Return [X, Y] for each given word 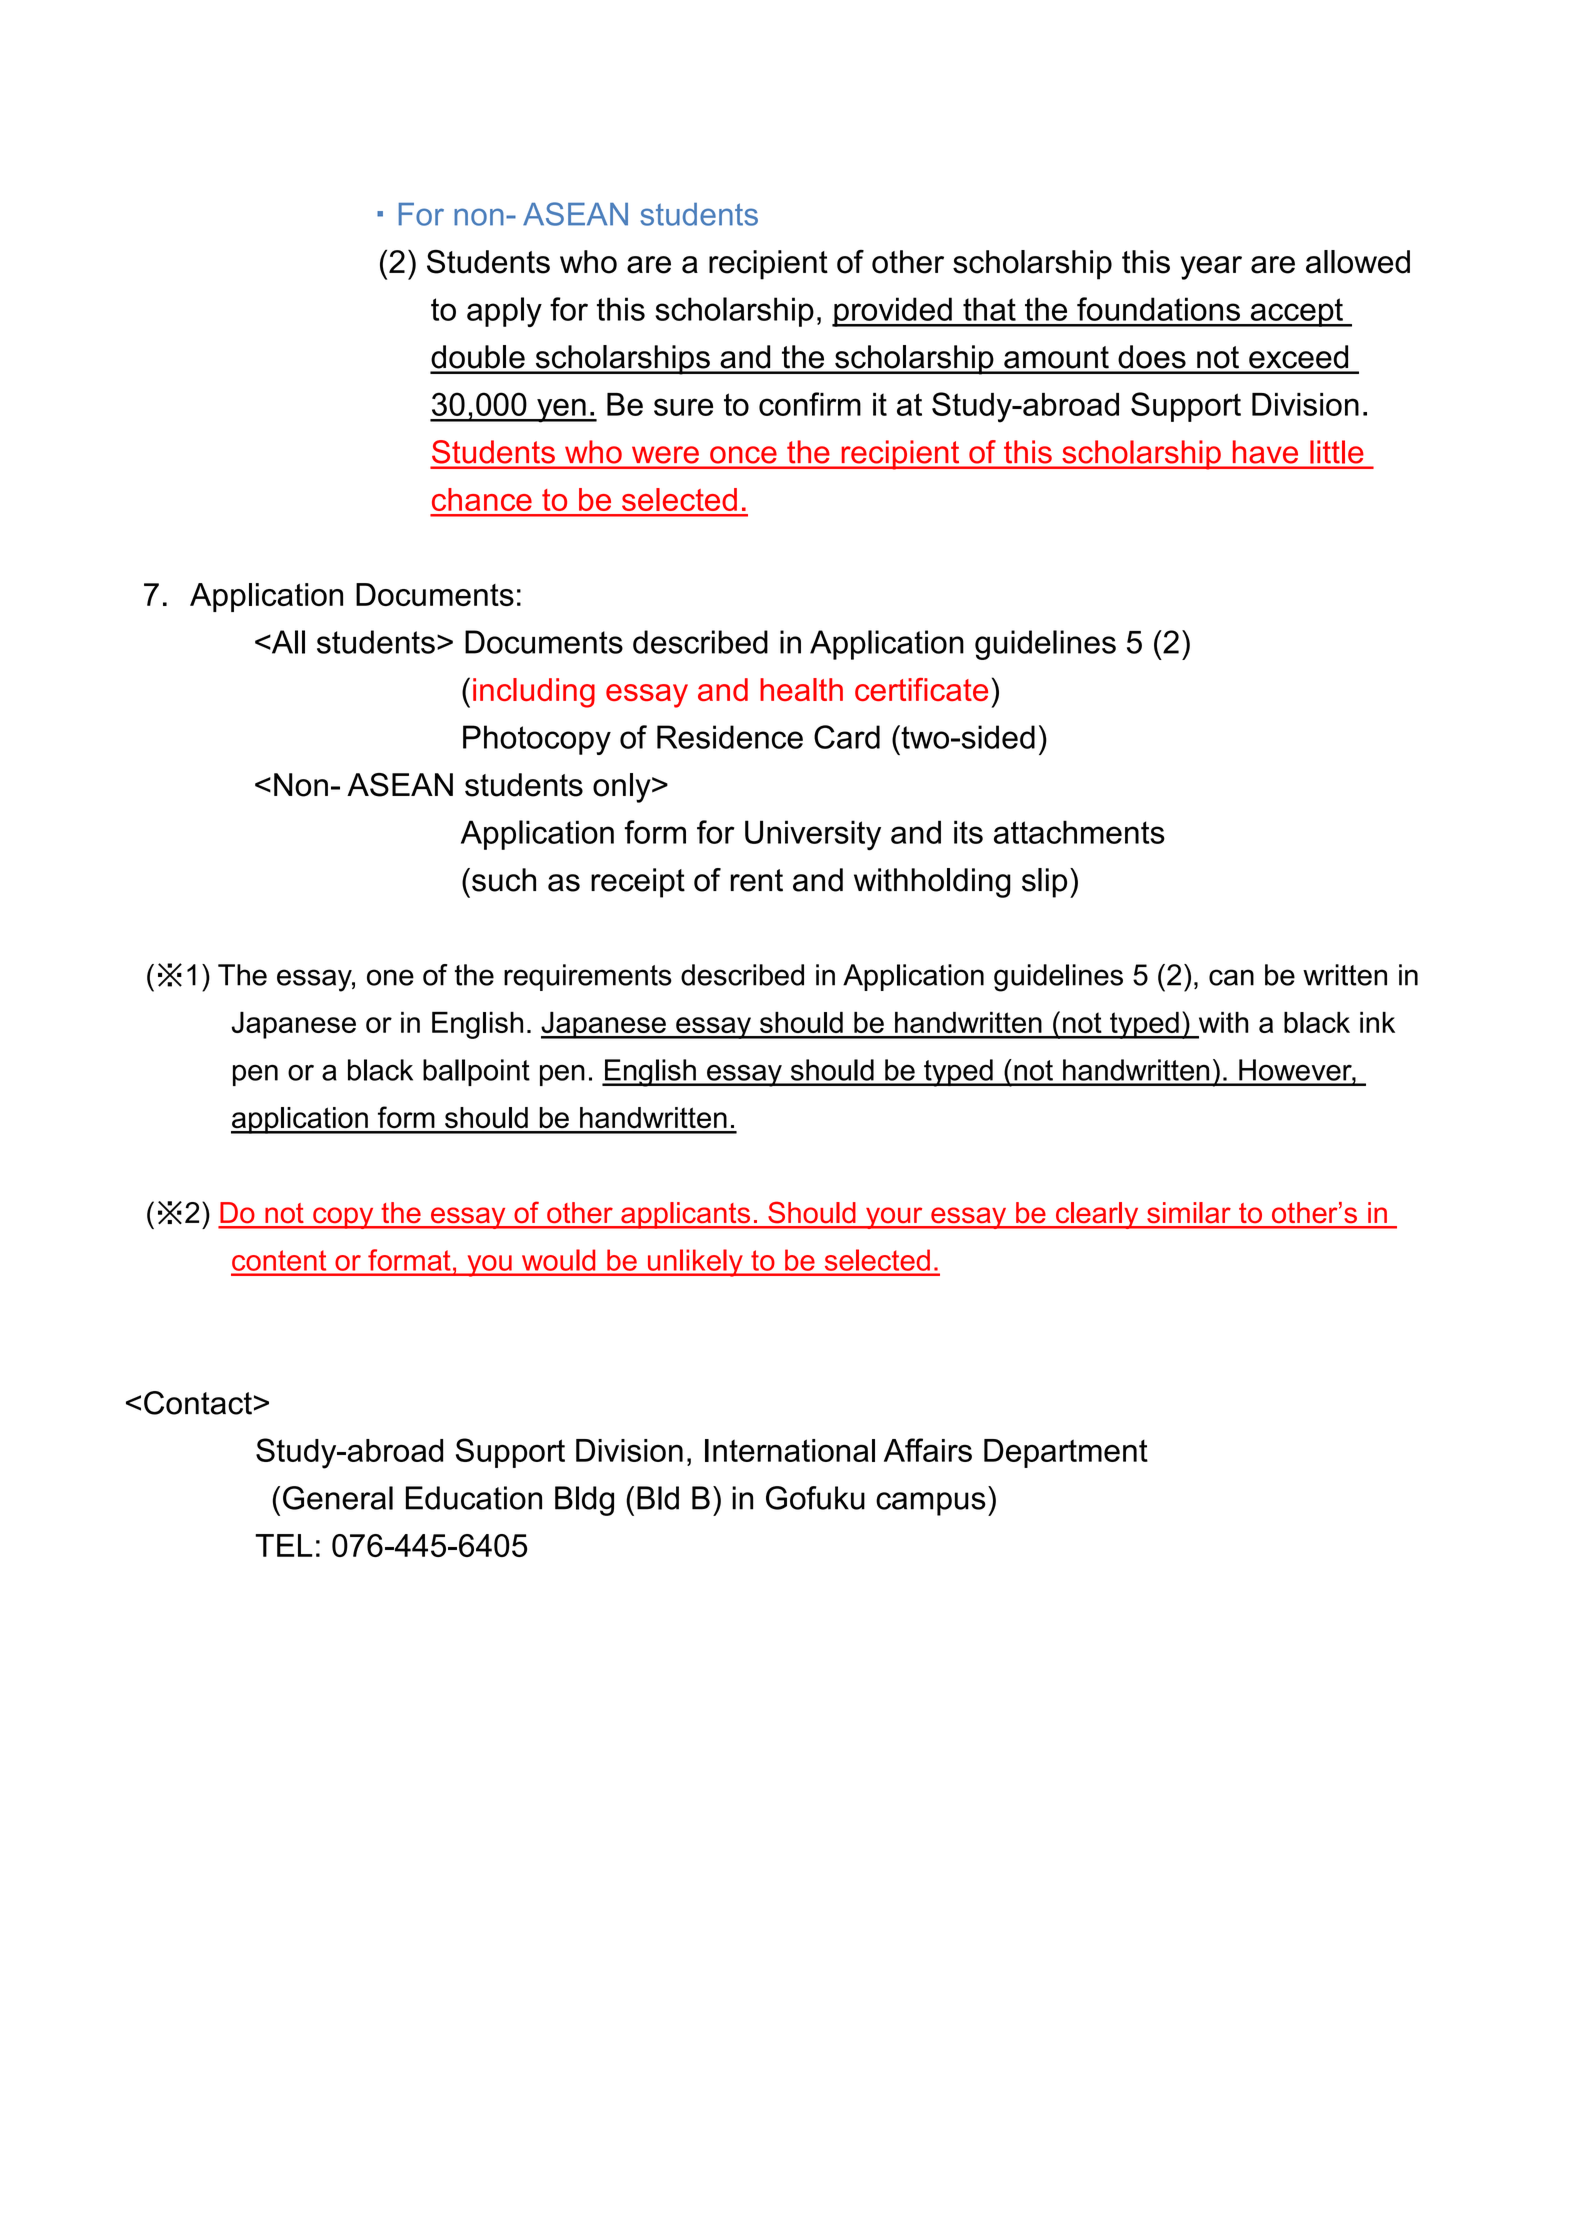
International [790, 1450]
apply [504, 312]
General [338, 1498]
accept [1296, 312]
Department [1066, 1453]
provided [893, 312]
